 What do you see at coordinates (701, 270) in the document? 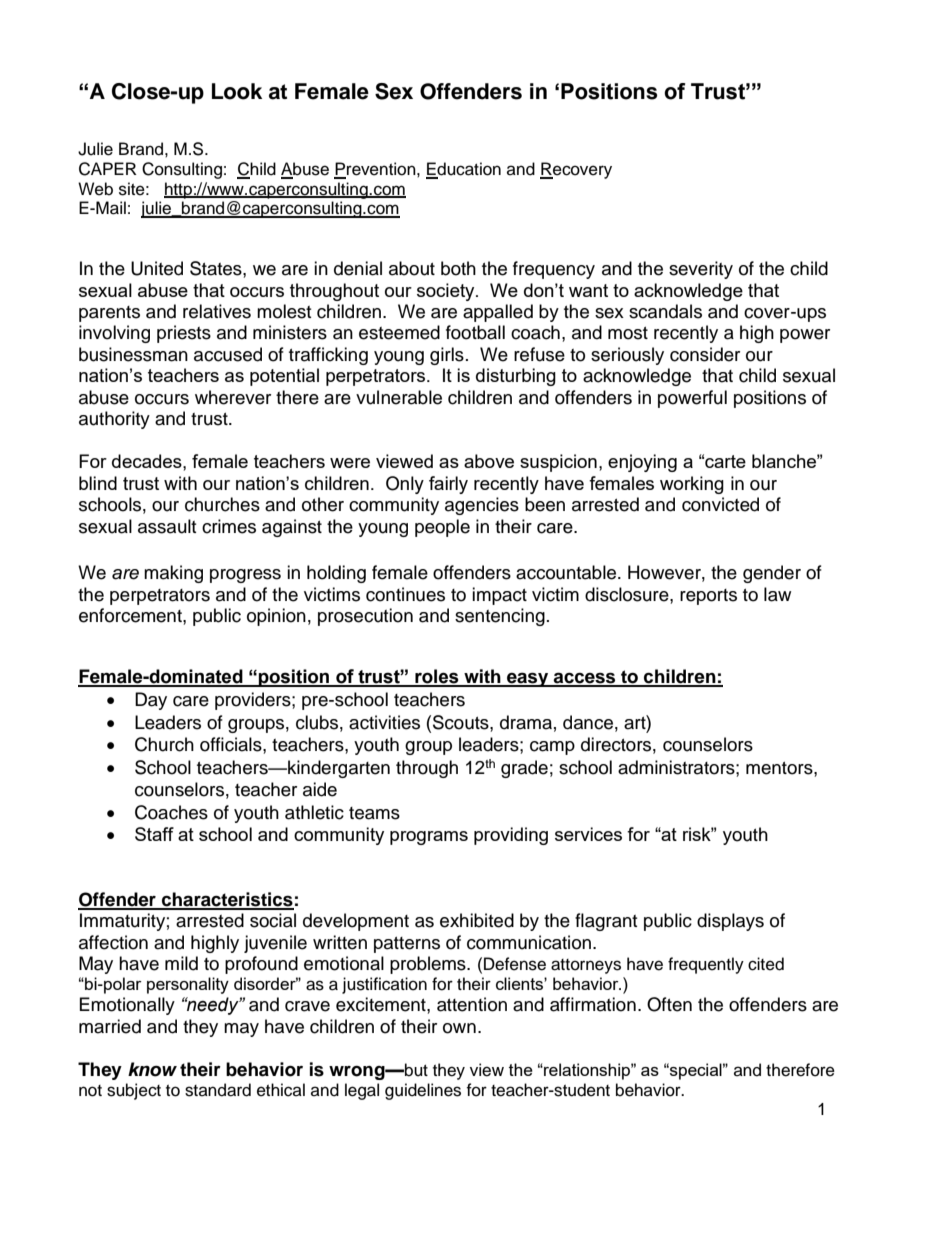
I see `severity` at bounding box center [701, 270].
